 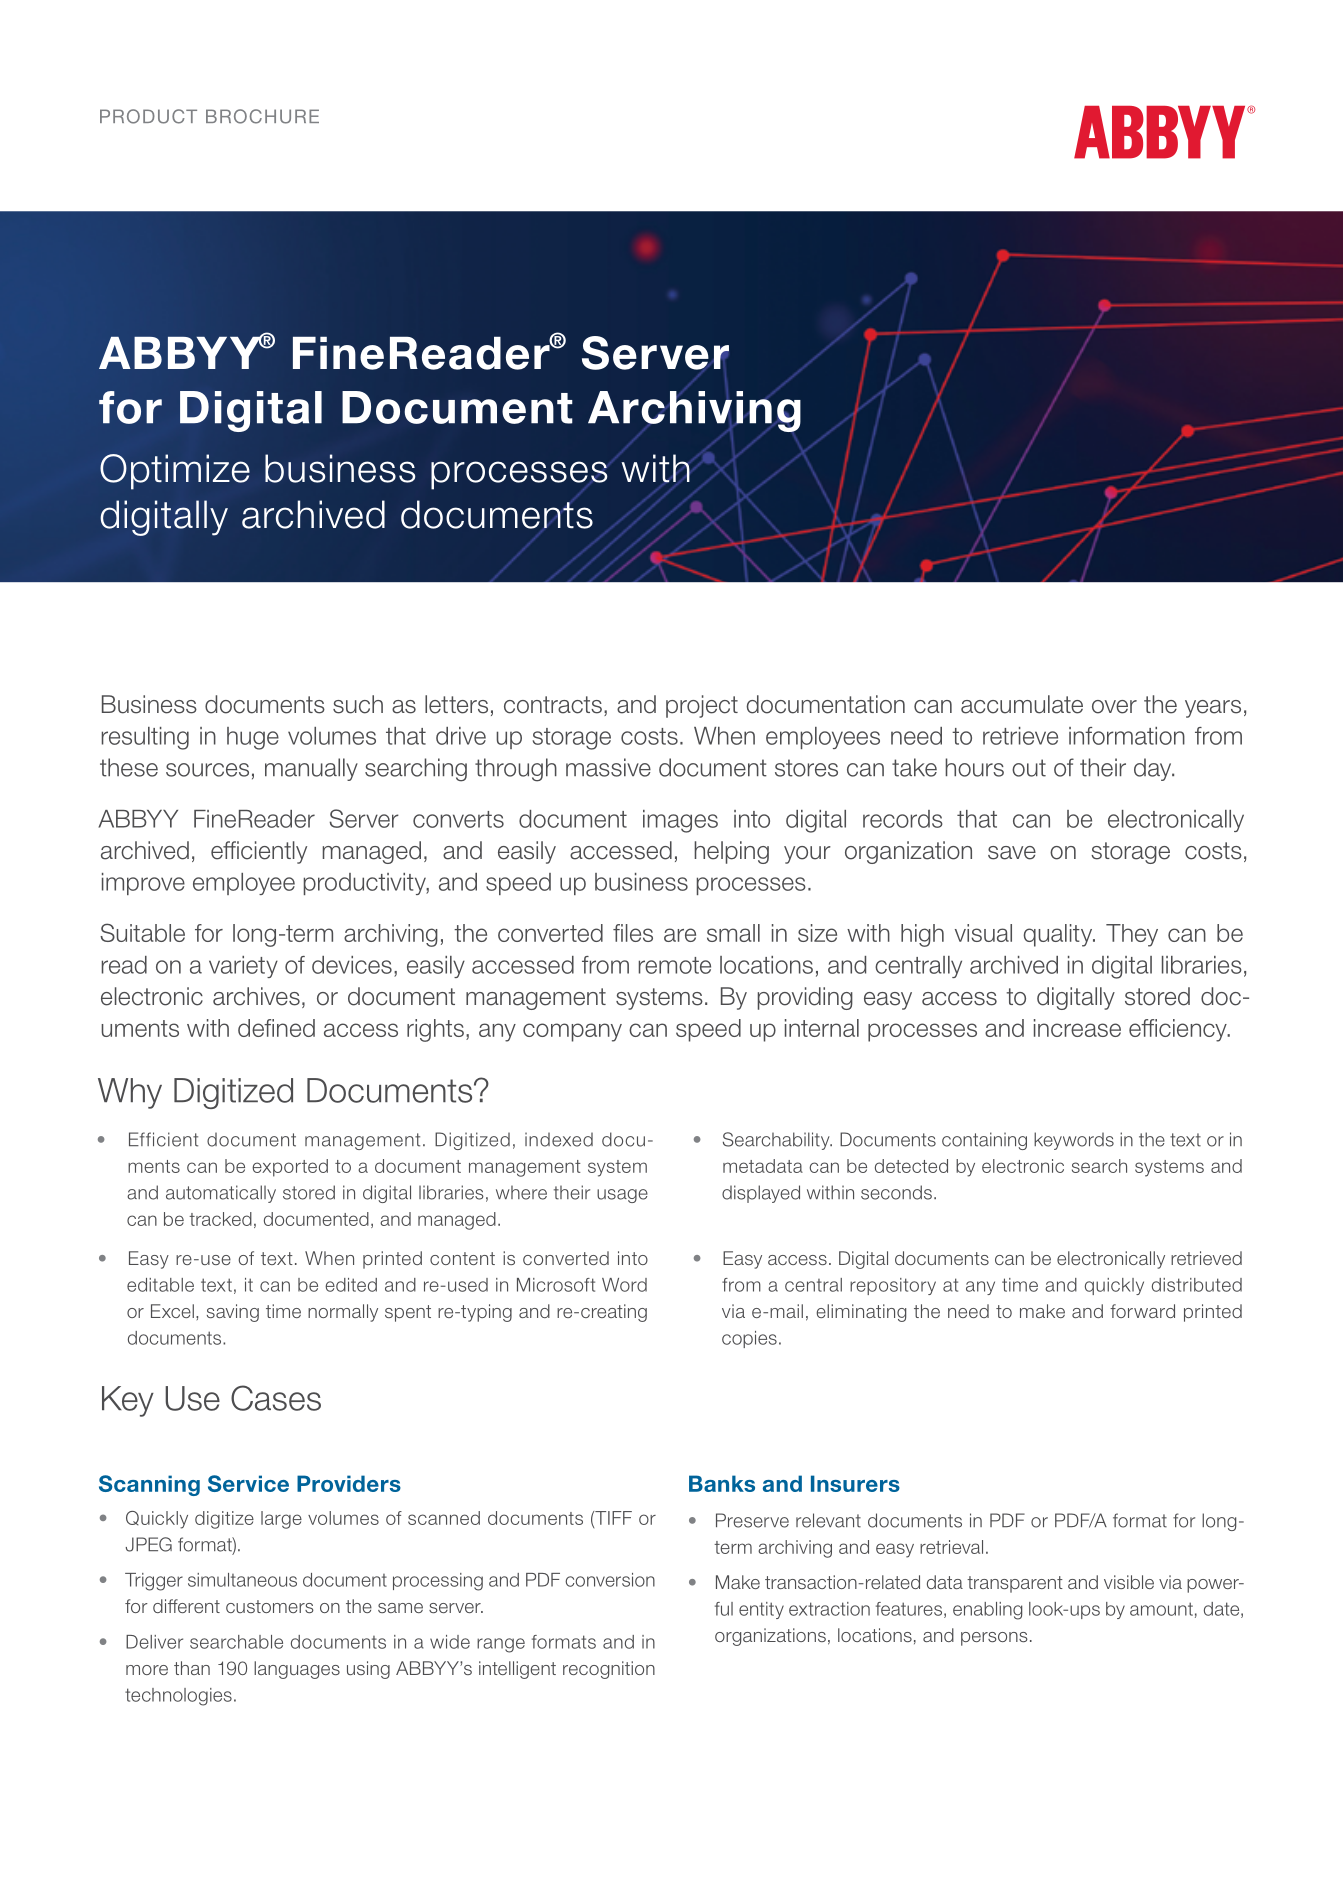 I want to click on recognition, so click(x=609, y=1670).
